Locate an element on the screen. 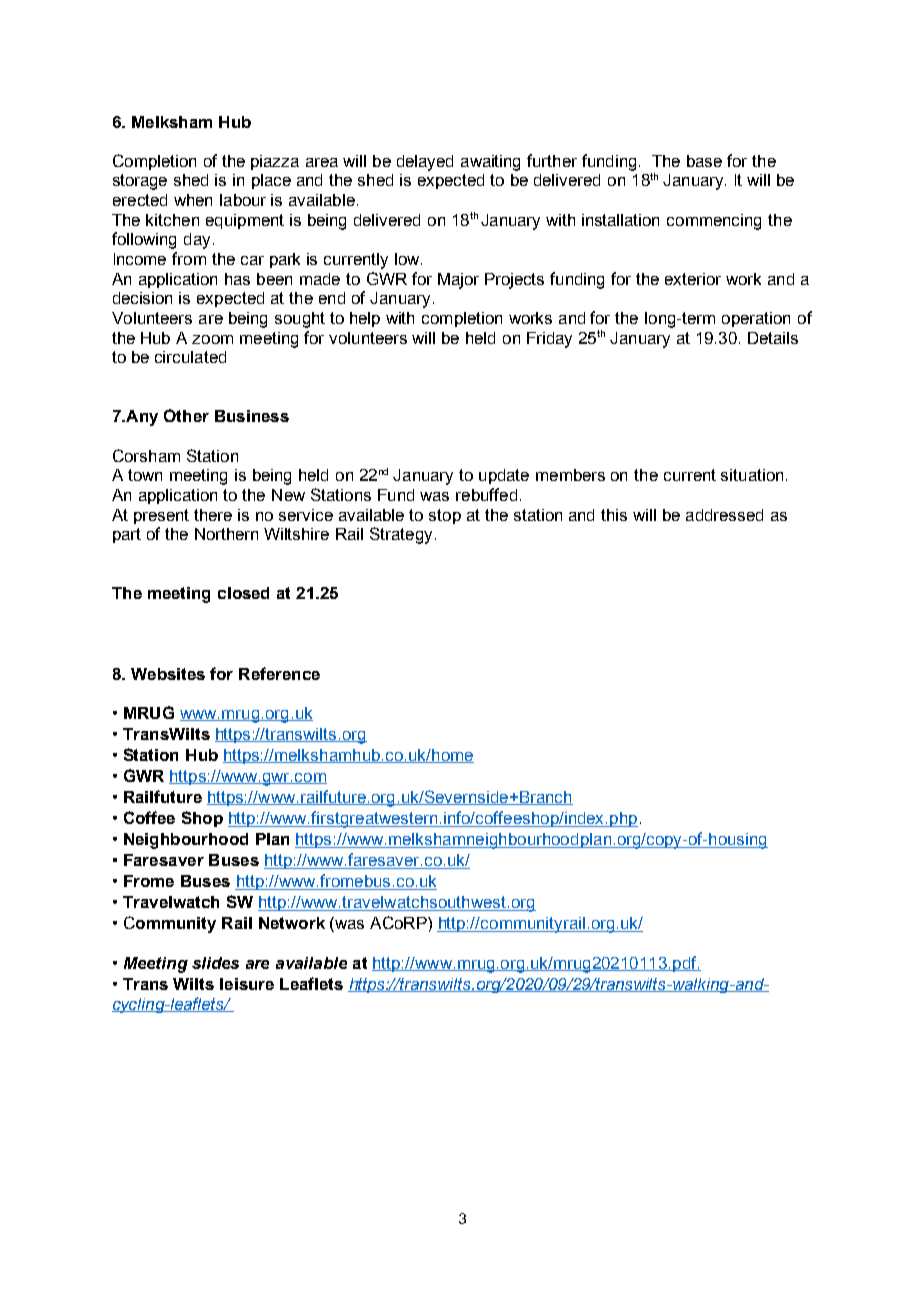 This screenshot has width=924, height=1308. closed is located at coordinates (243, 593).
